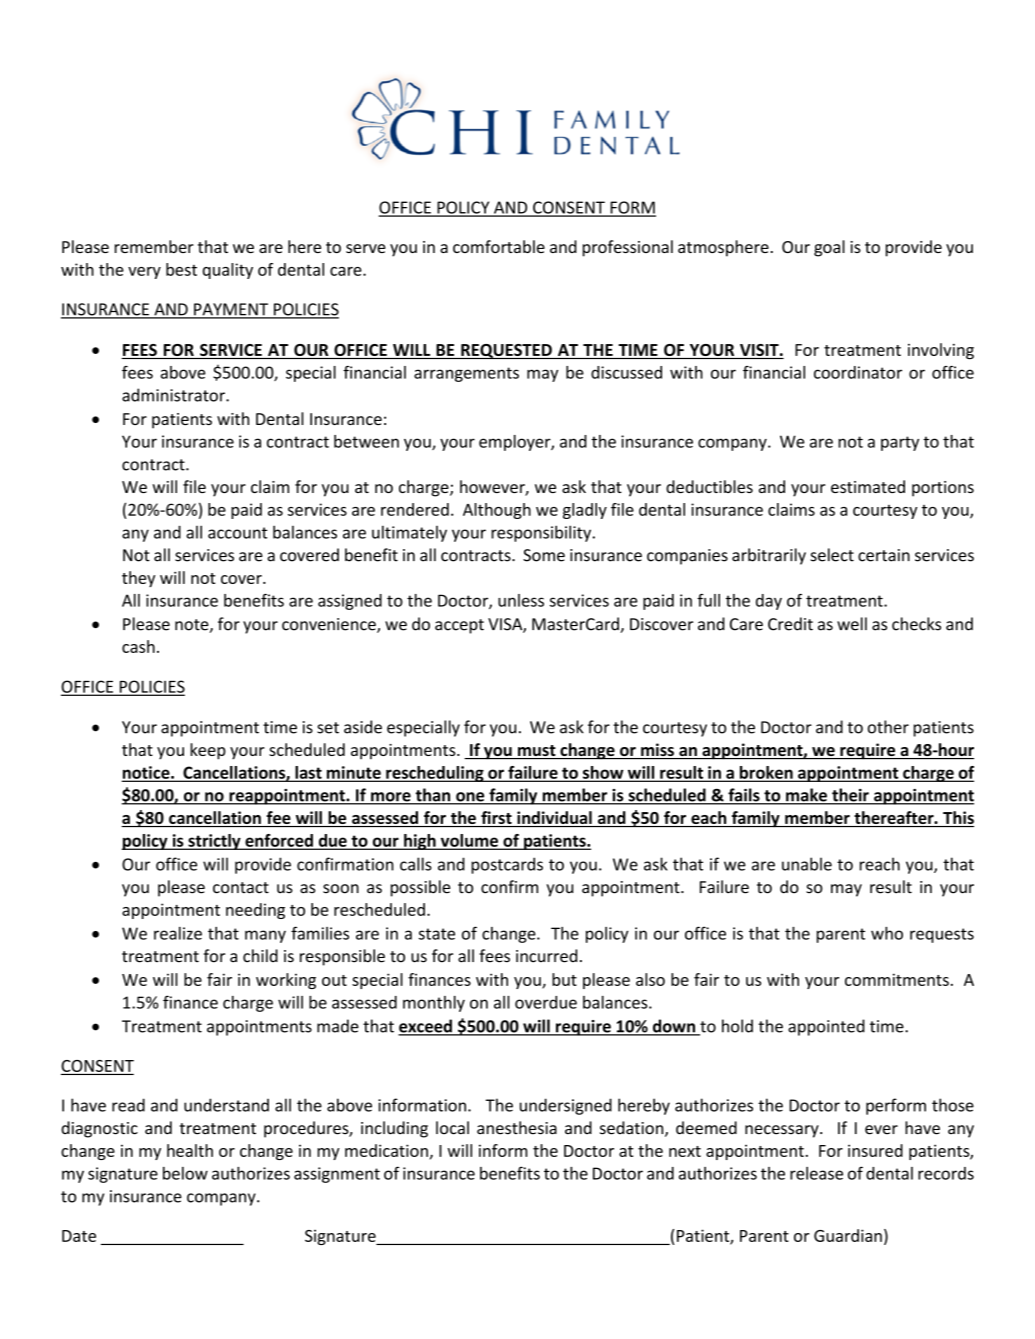 The image size is (1035, 1339). What do you see at coordinates (517, 1128) in the image?
I see `anesthesia` at bounding box center [517, 1128].
